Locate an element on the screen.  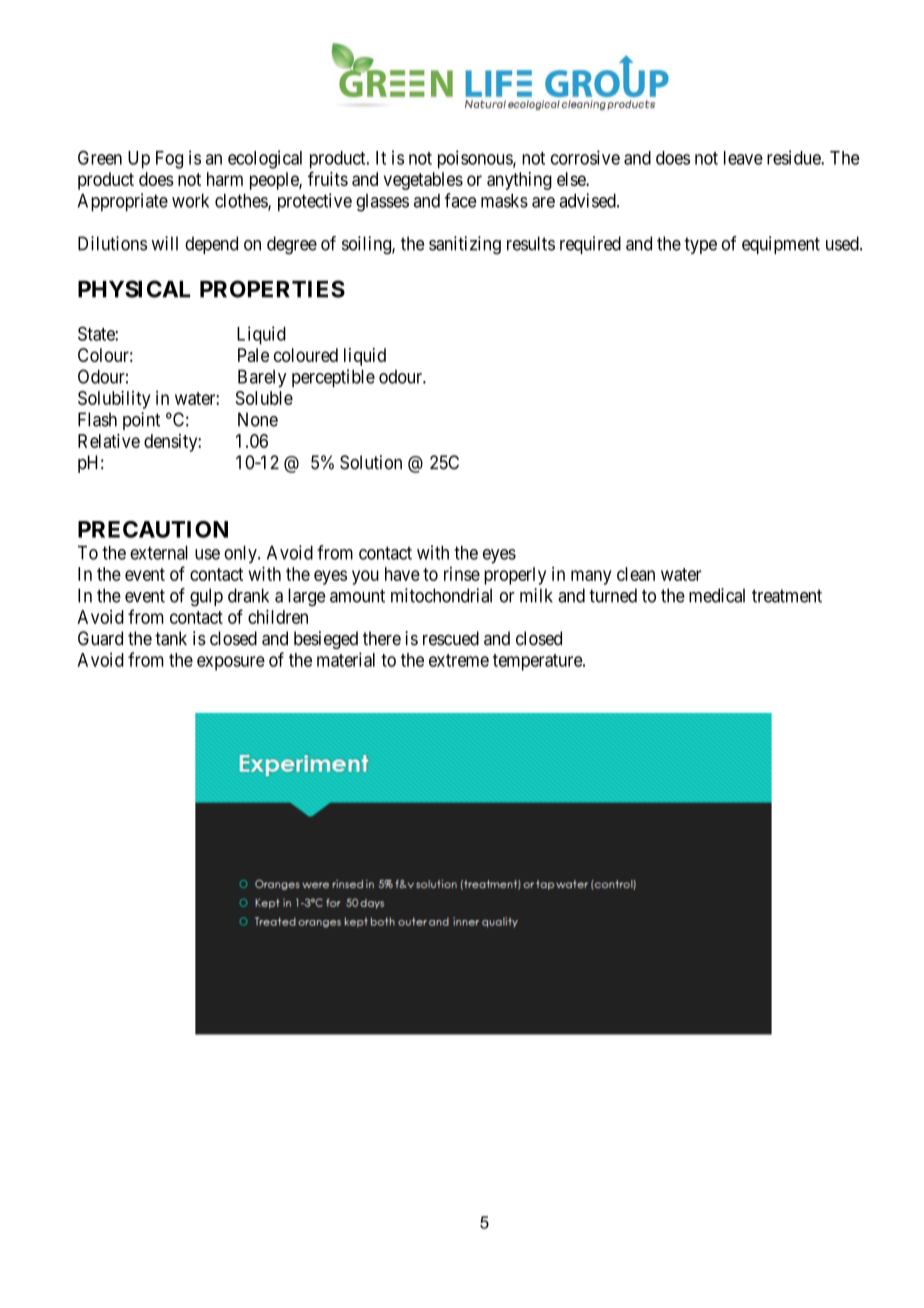
external is located at coordinates (159, 553).
